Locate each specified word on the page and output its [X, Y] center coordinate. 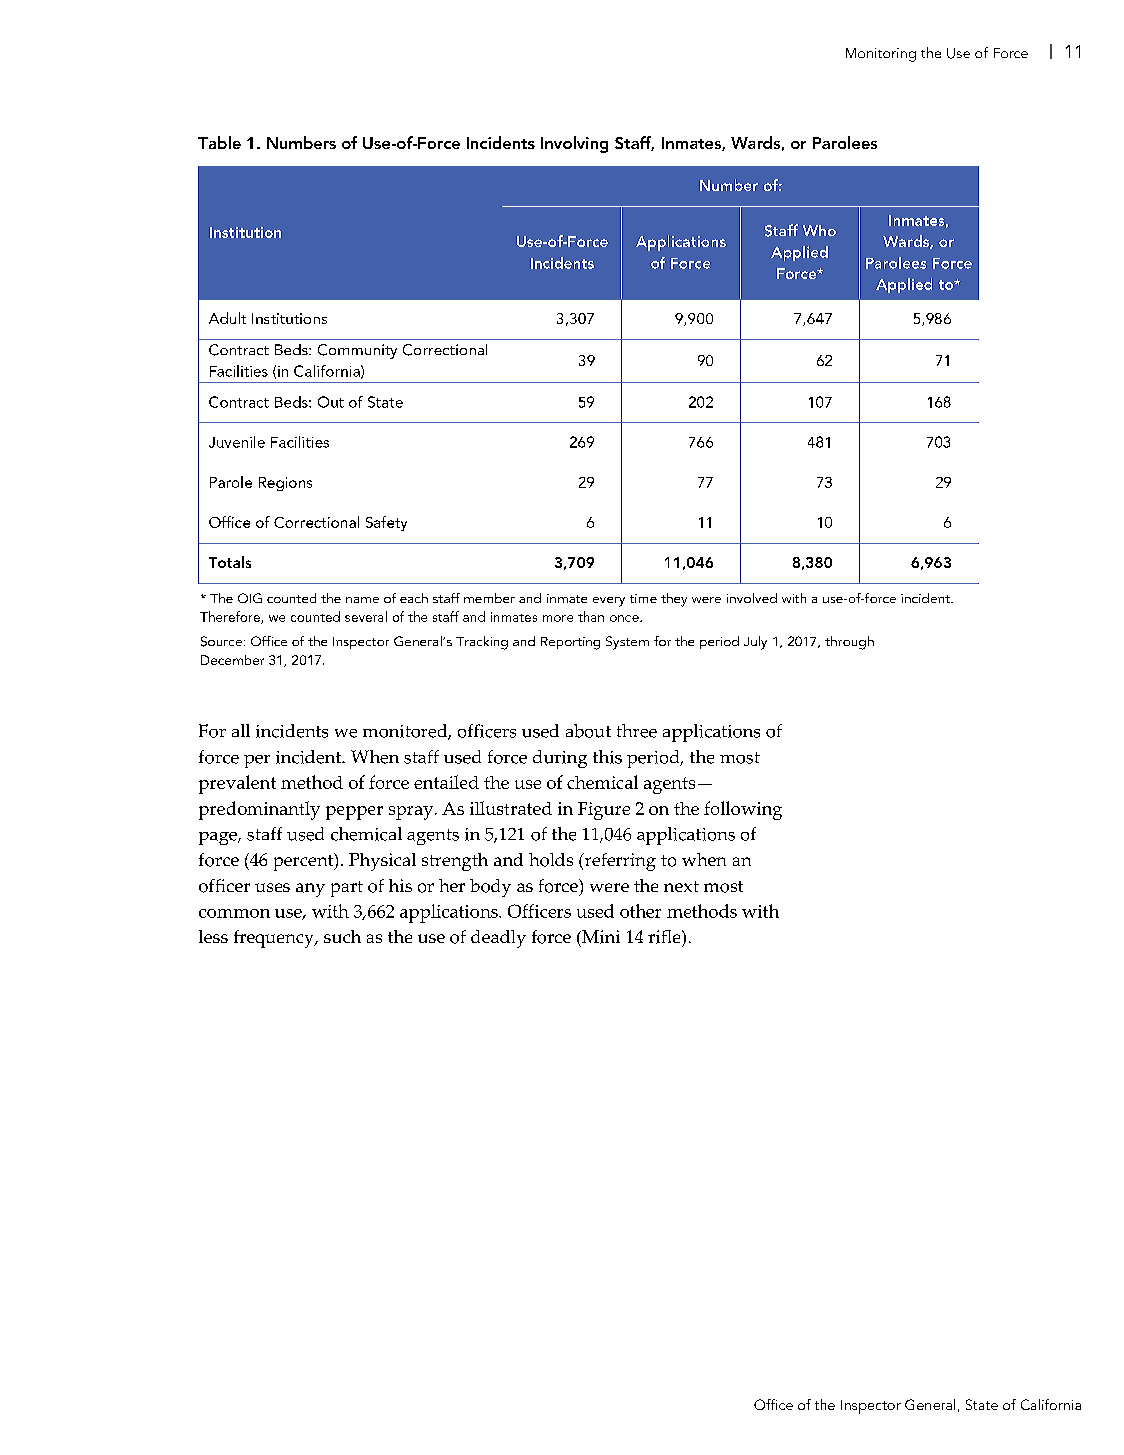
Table [219, 142]
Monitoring [881, 55]
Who [819, 230]
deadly [498, 939]
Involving [574, 144]
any [310, 890]
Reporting [570, 643]
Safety [386, 523]
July [755, 643]
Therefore [231, 617]
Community [357, 351]
